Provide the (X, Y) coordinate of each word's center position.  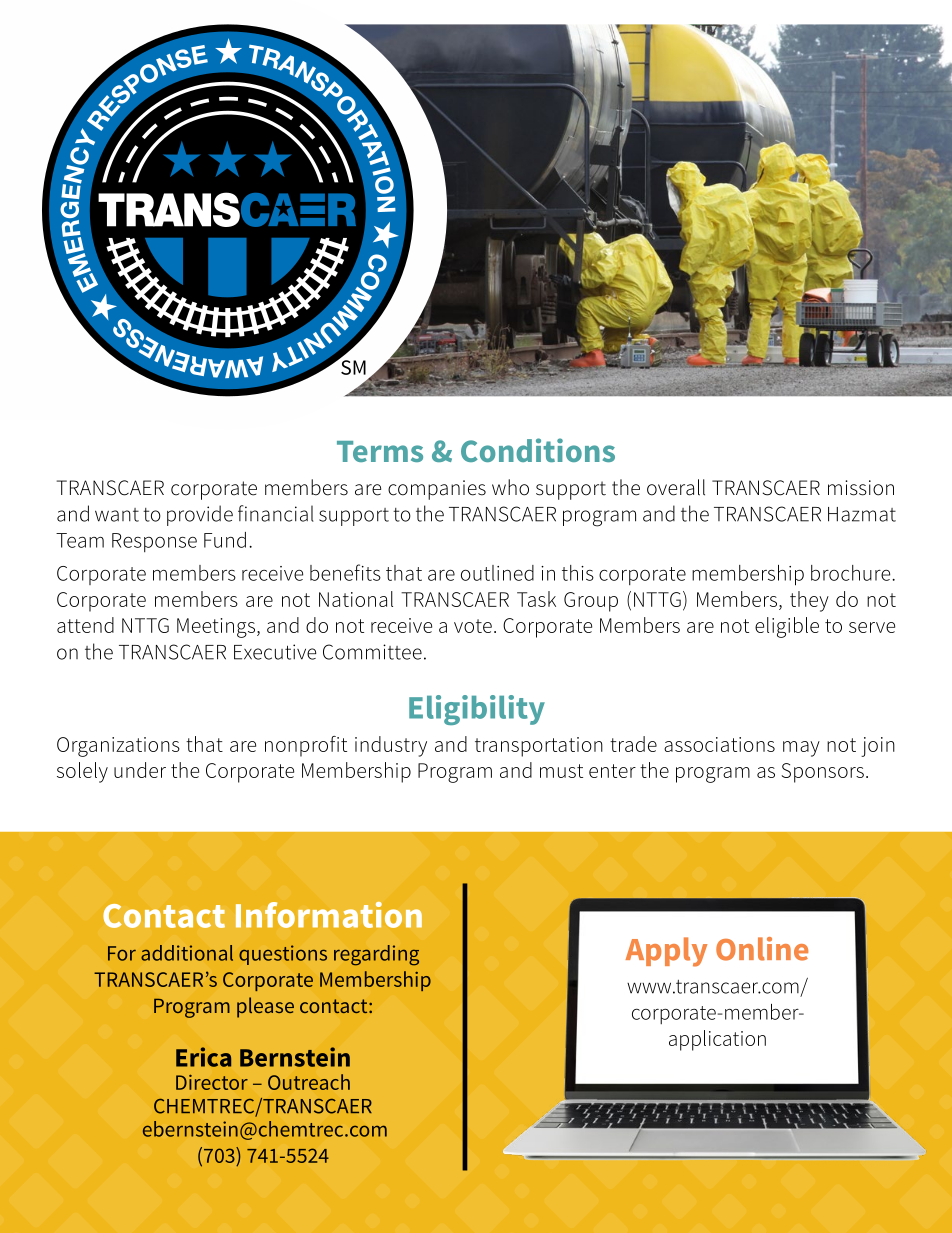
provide (200, 515)
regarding (376, 955)
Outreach (309, 1082)
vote (473, 626)
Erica (203, 1057)
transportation (539, 747)
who (510, 487)
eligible (787, 627)
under (140, 770)
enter (612, 771)
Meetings (216, 628)
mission (861, 488)
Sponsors (822, 773)
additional (187, 953)
